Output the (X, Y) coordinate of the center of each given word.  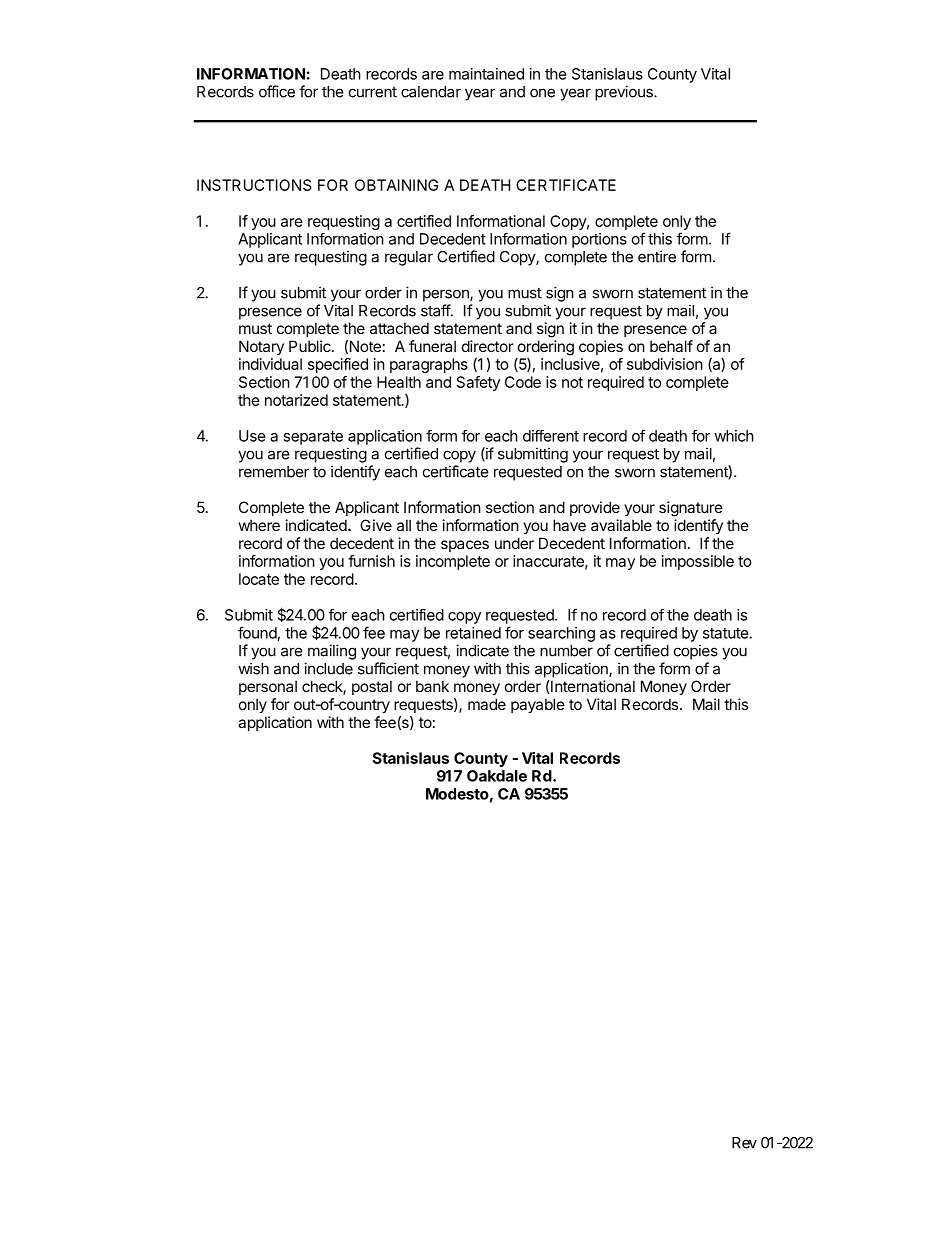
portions (599, 240)
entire (657, 256)
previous (625, 93)
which (734, 436)
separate (313, 438)
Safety (478, 383)
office (277, 91)
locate (259, 579)
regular (409, 258)
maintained (486, 74)
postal (372, 687)
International (592, 686)
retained (473, 633)
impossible (698, 562)
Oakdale (497, 776)
